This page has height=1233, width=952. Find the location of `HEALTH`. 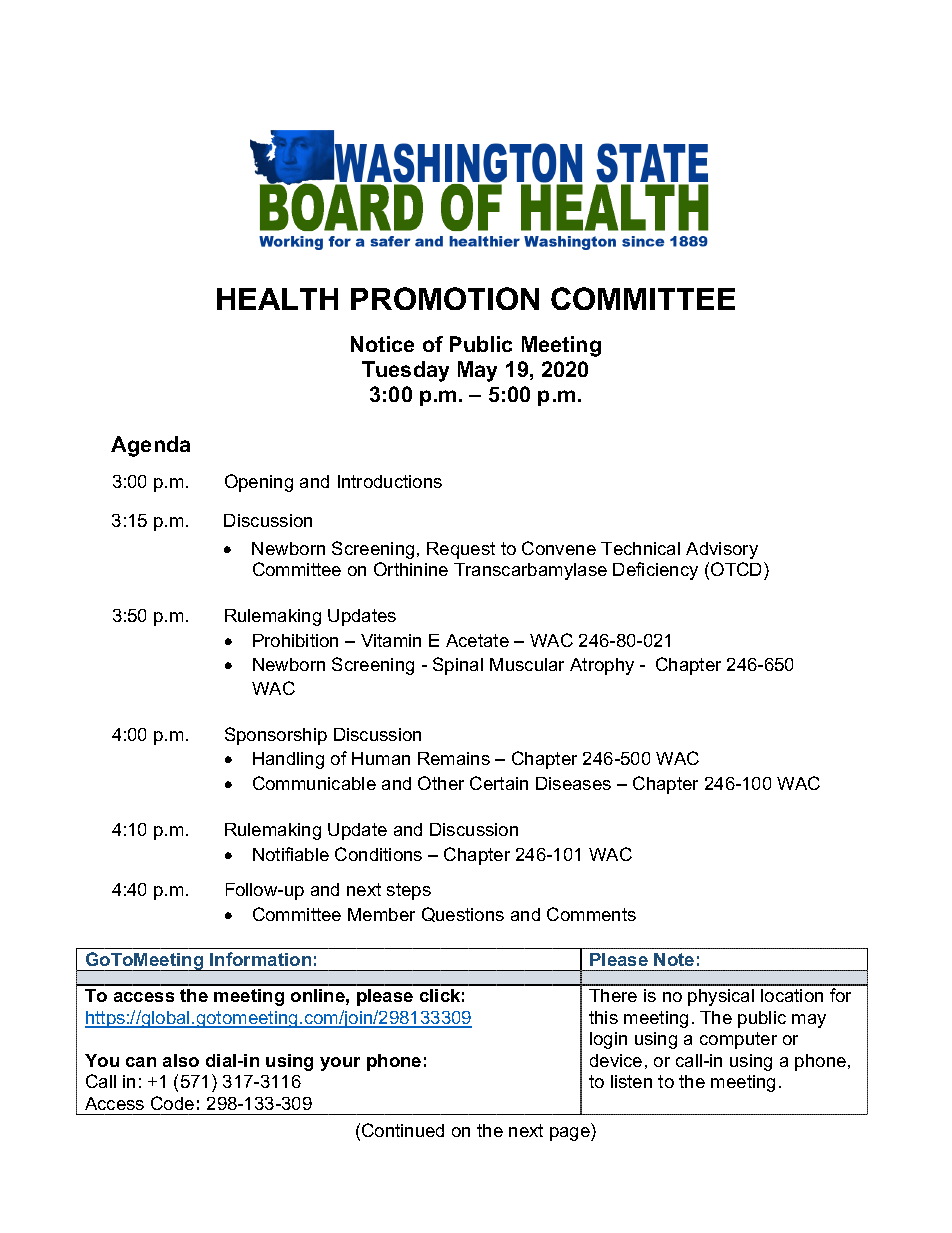

HEALTH is located at coordinates (277, 299).
